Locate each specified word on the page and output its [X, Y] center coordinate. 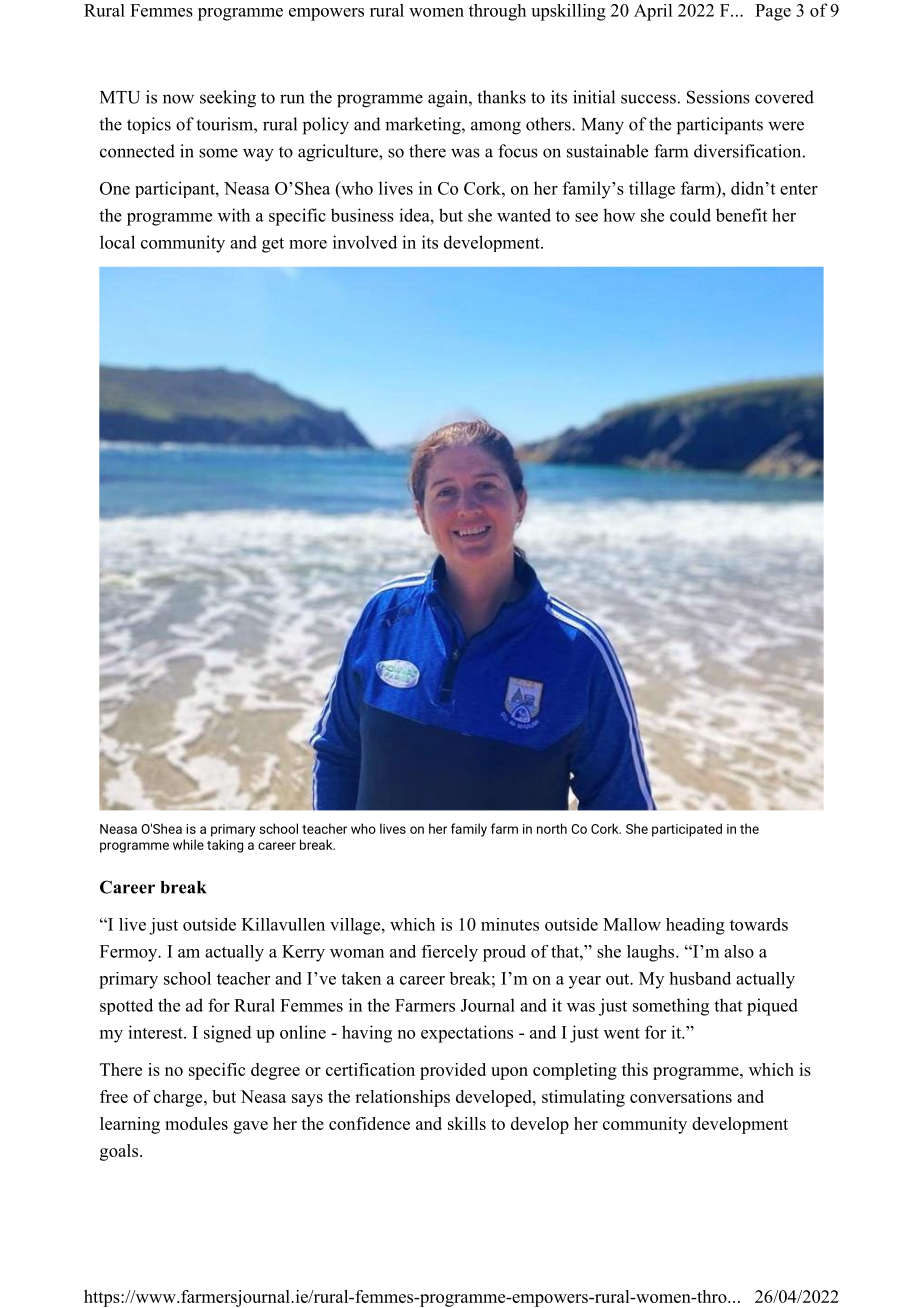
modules [196, 1123]
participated [687, 830]
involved [365, 242]
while [188, 844]
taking [225, 846]
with [234, 215]
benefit [741, 215]
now [178, 99]
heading [695, 926]
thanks [501, 97]
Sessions [718, 97]
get [273, 245]
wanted [524, 215]
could [690, 215]
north [552, 828]
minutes [510, 924]
